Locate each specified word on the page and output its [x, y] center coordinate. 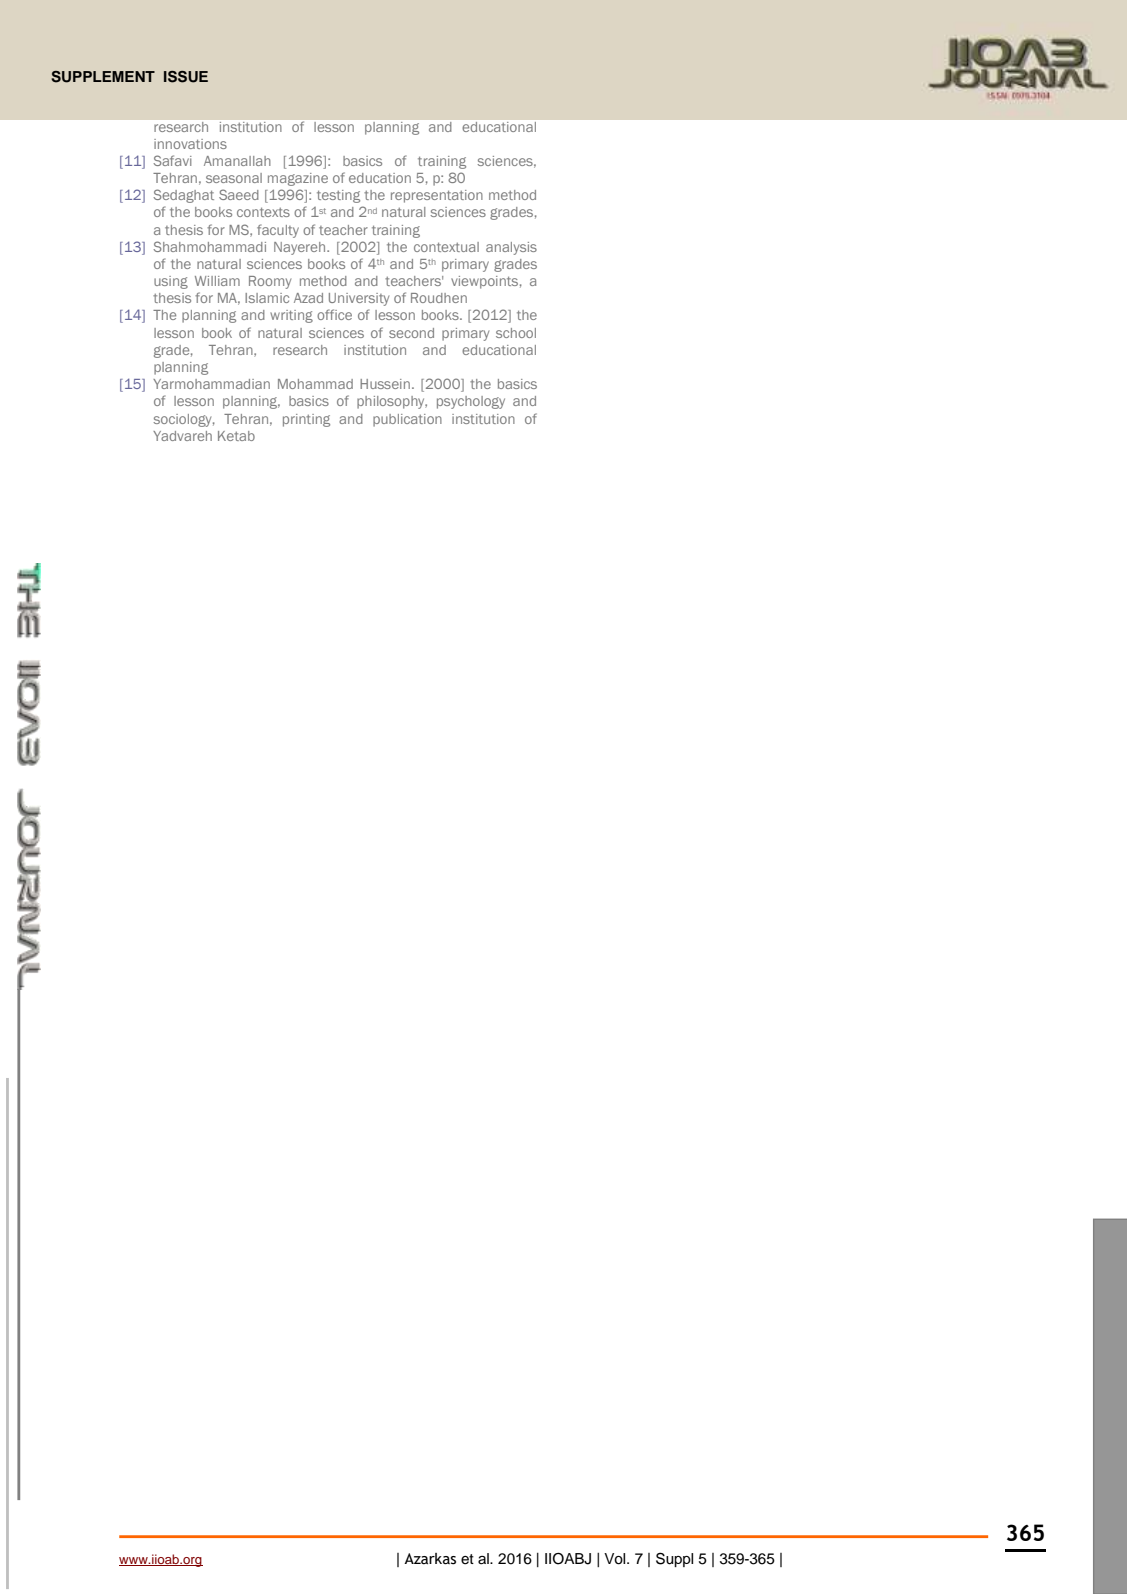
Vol [616, 1559]
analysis [511, 248]
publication [407, 420]
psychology [471, 402]
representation [437, 196]
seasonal [234, 178]
